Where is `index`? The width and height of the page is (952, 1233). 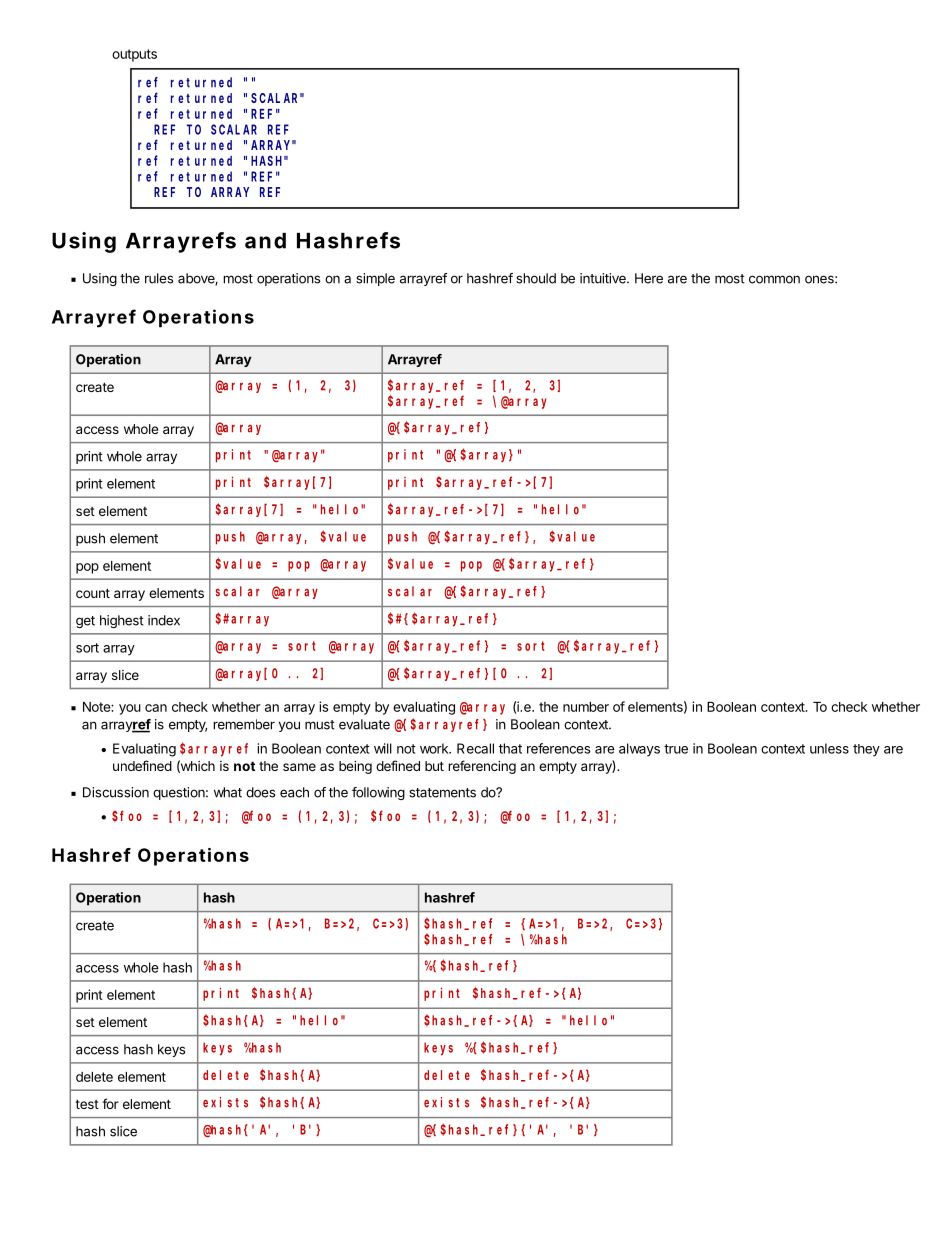 index is located at coordinates (164, 620).
